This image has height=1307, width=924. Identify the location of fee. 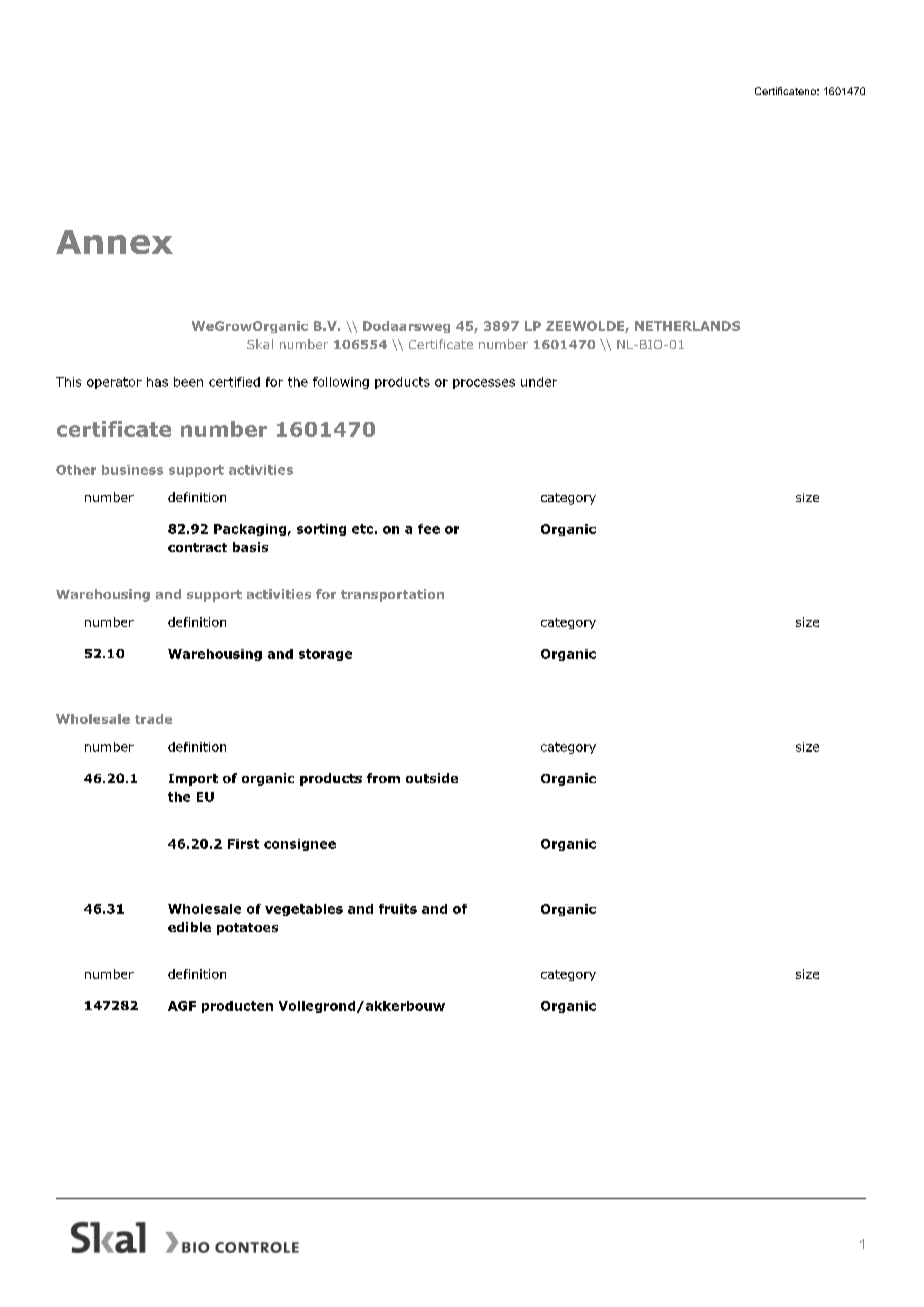
(429, 529).
